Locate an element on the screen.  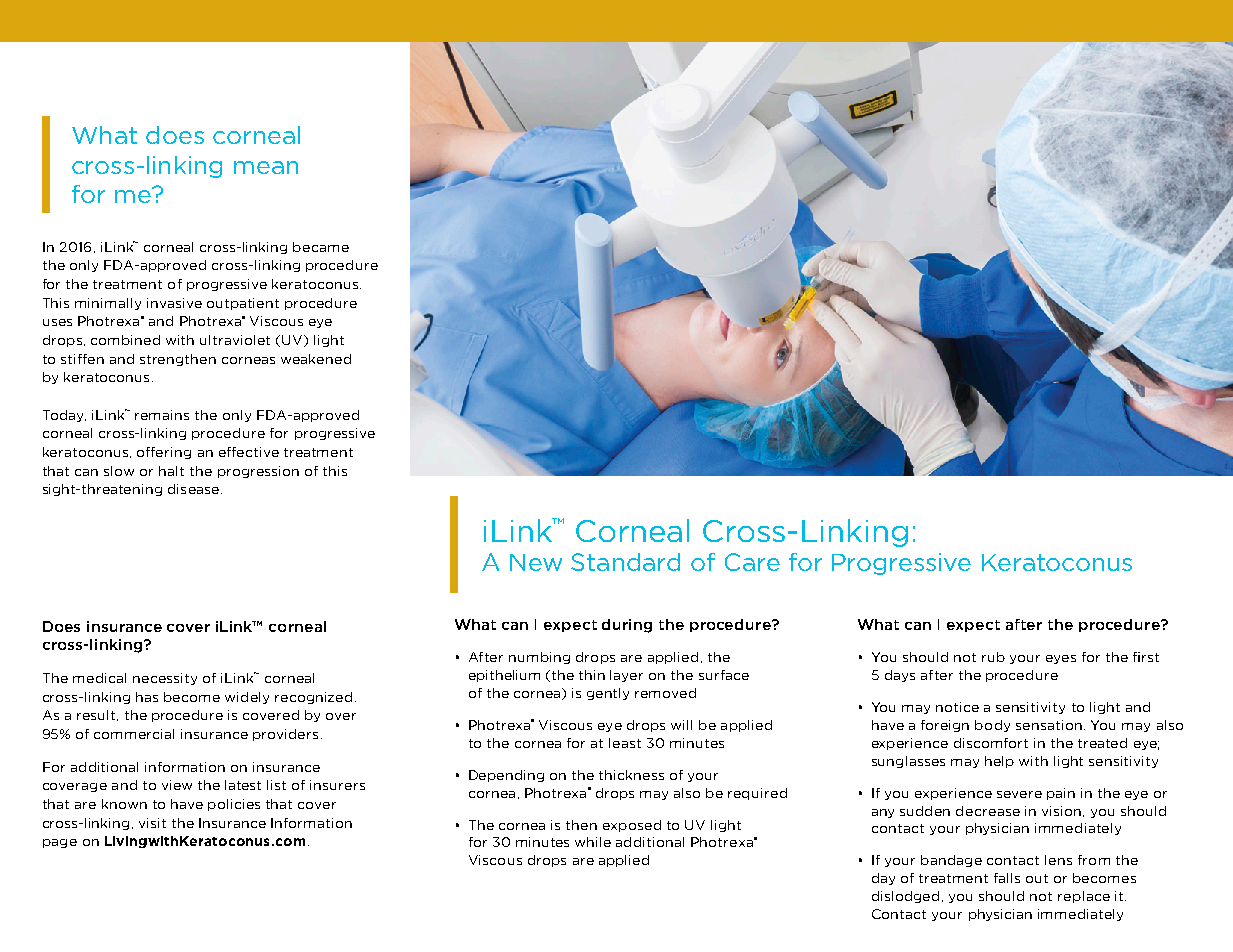
outpatient is located at coordinates (243, 304).
